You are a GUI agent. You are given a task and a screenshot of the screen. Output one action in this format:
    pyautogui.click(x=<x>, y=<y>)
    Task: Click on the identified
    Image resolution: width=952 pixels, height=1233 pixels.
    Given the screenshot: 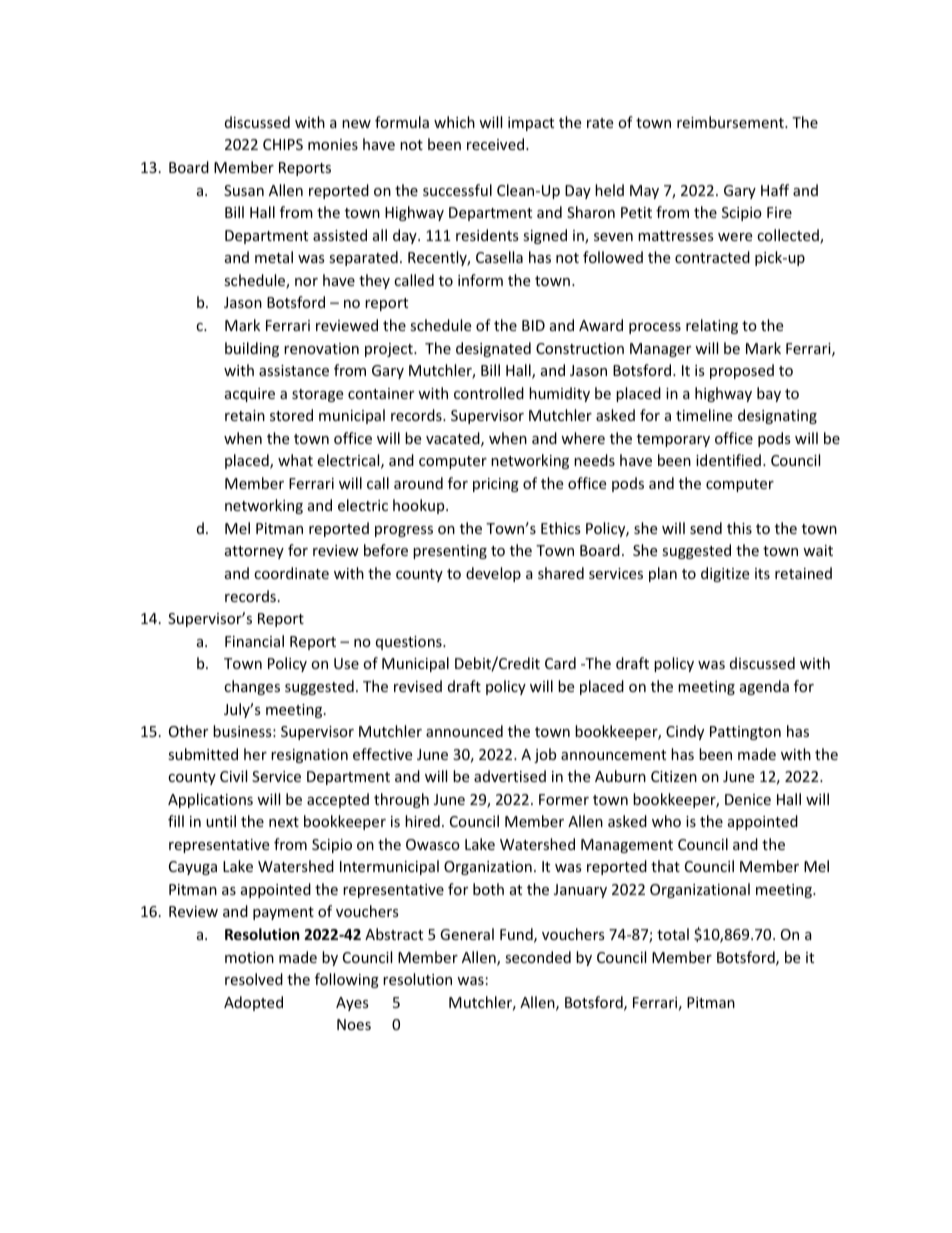 What is the action you would take?
    pyautogui.click(x=728, y=460)
